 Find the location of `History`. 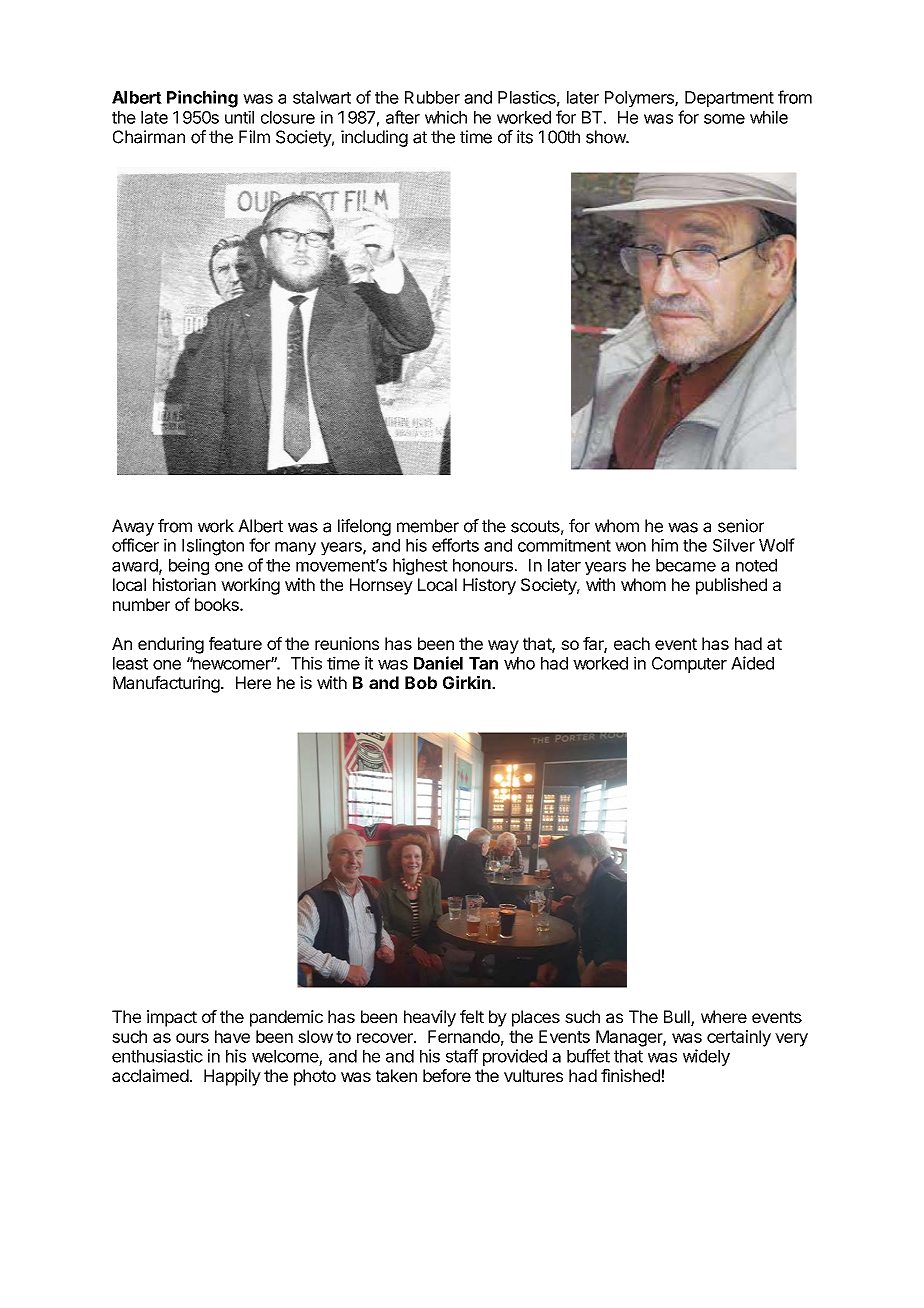

History is located at coordinates (489, 586).
